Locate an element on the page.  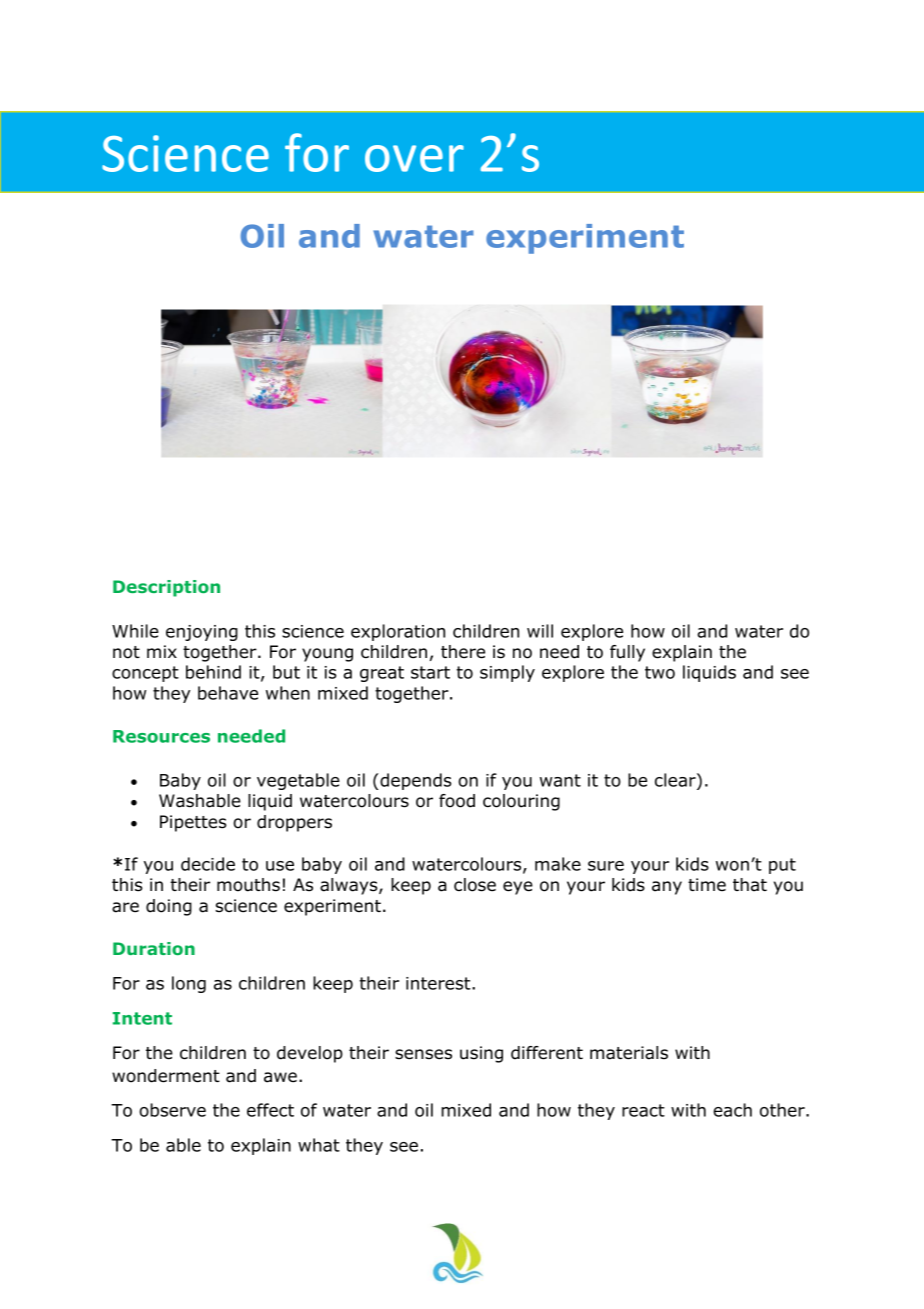
will is located at coordinates (540, 631).
